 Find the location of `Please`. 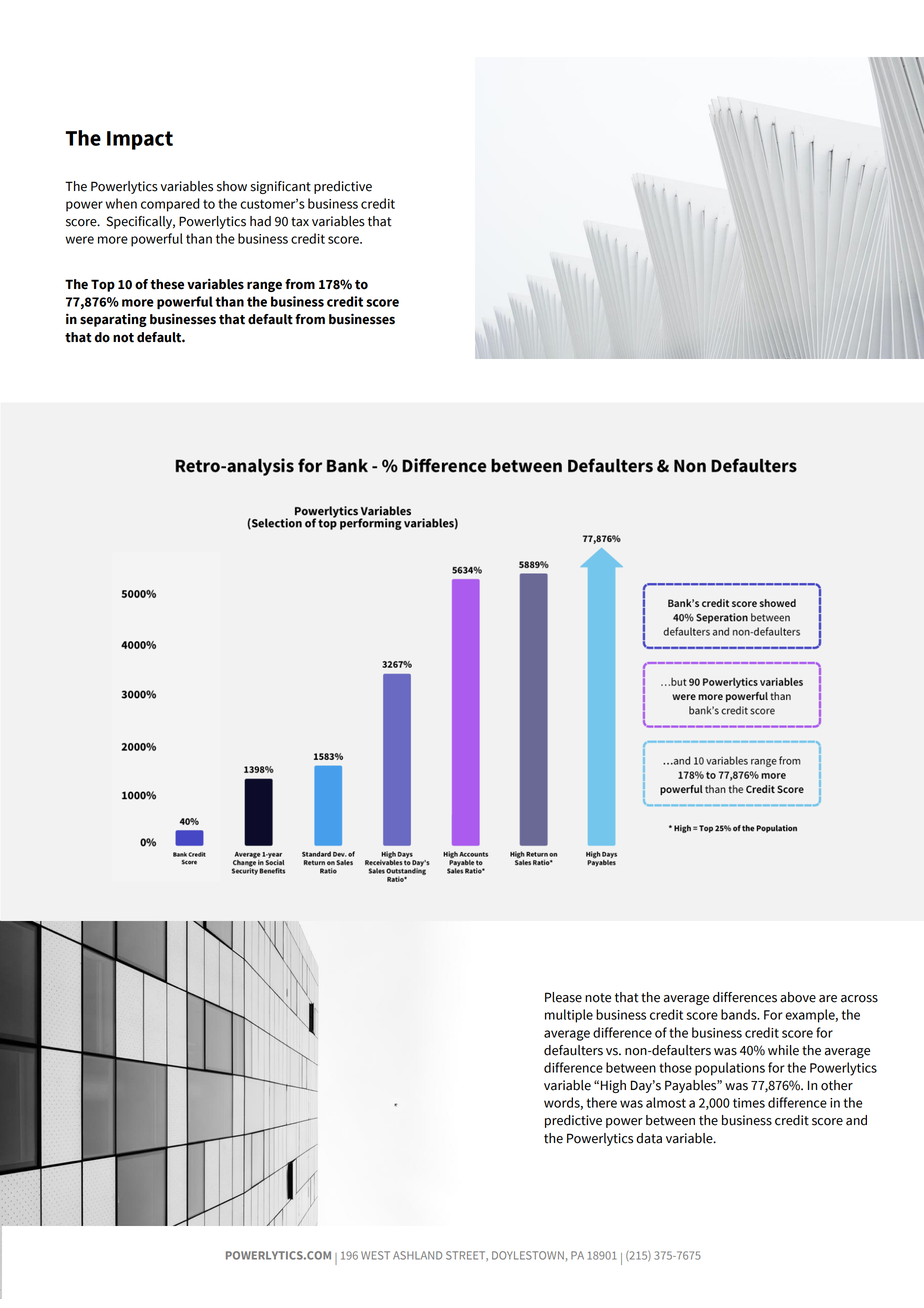

Please is located at coordinates (563, 997).
